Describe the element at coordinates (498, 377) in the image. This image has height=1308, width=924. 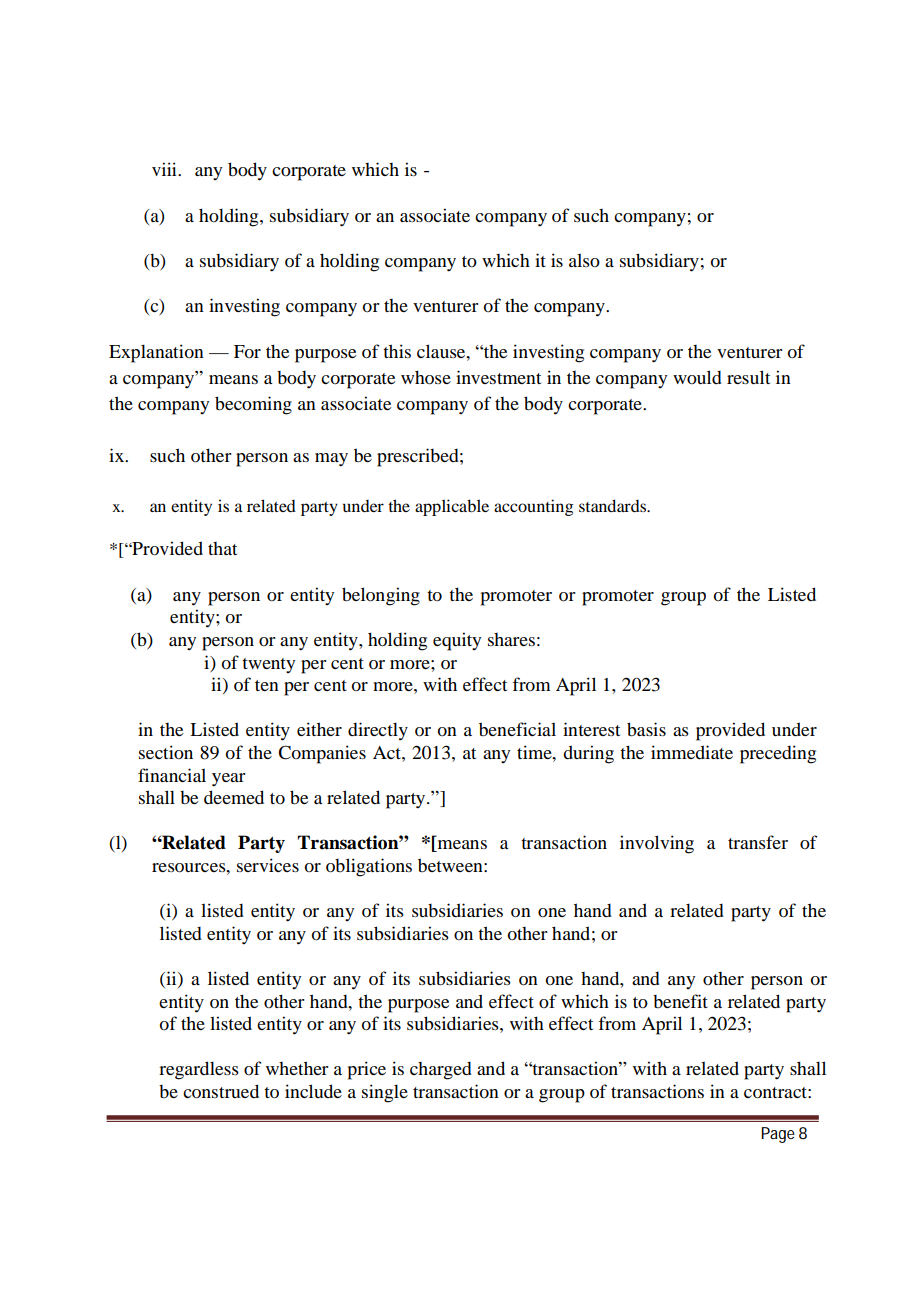
I see `investment` at that location.
